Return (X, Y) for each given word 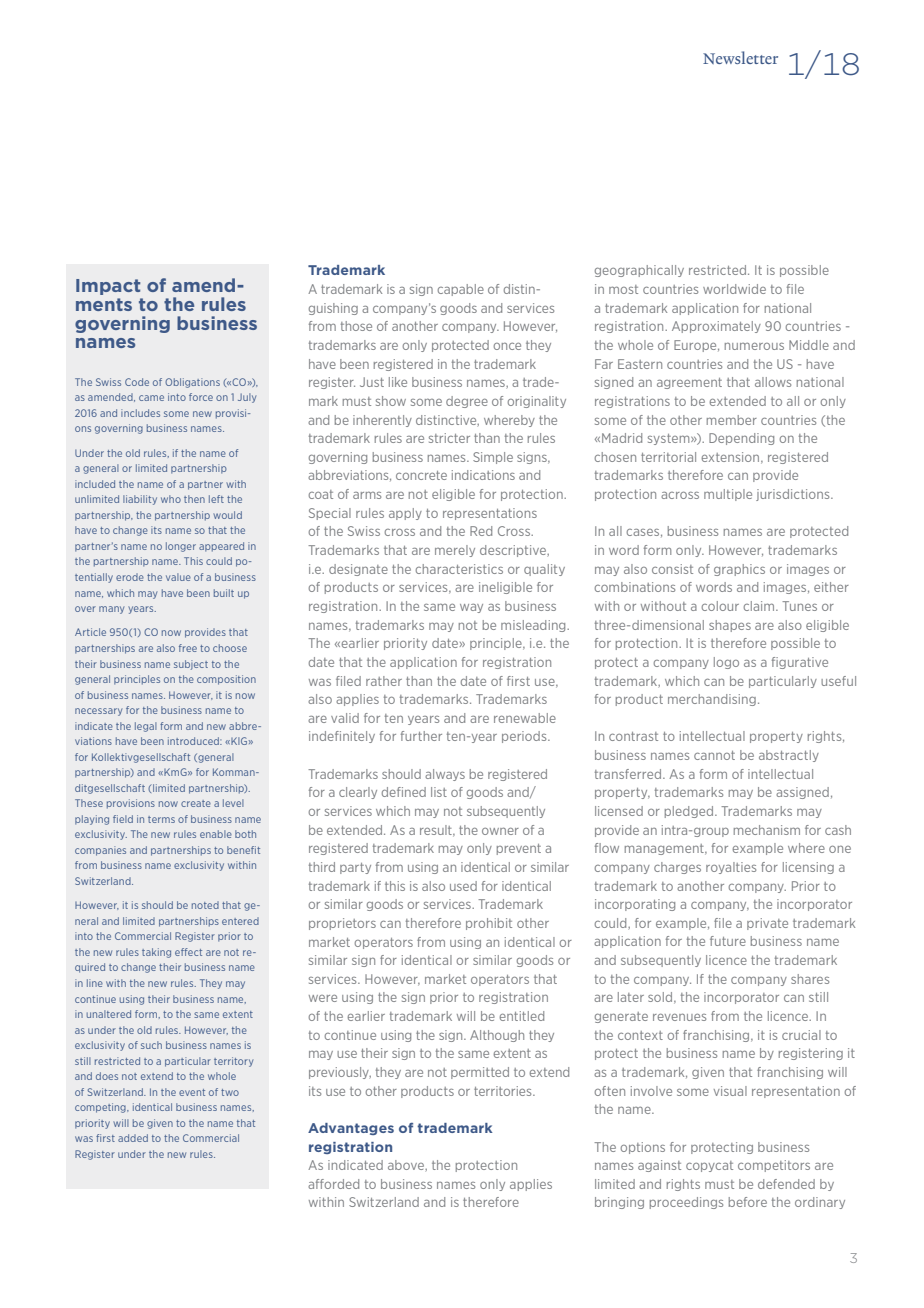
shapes (730, 626)
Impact (108, 287)
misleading (534, 626)
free (188, 648)
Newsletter (740, 57)
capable (460, 290)
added (133, 1138)
